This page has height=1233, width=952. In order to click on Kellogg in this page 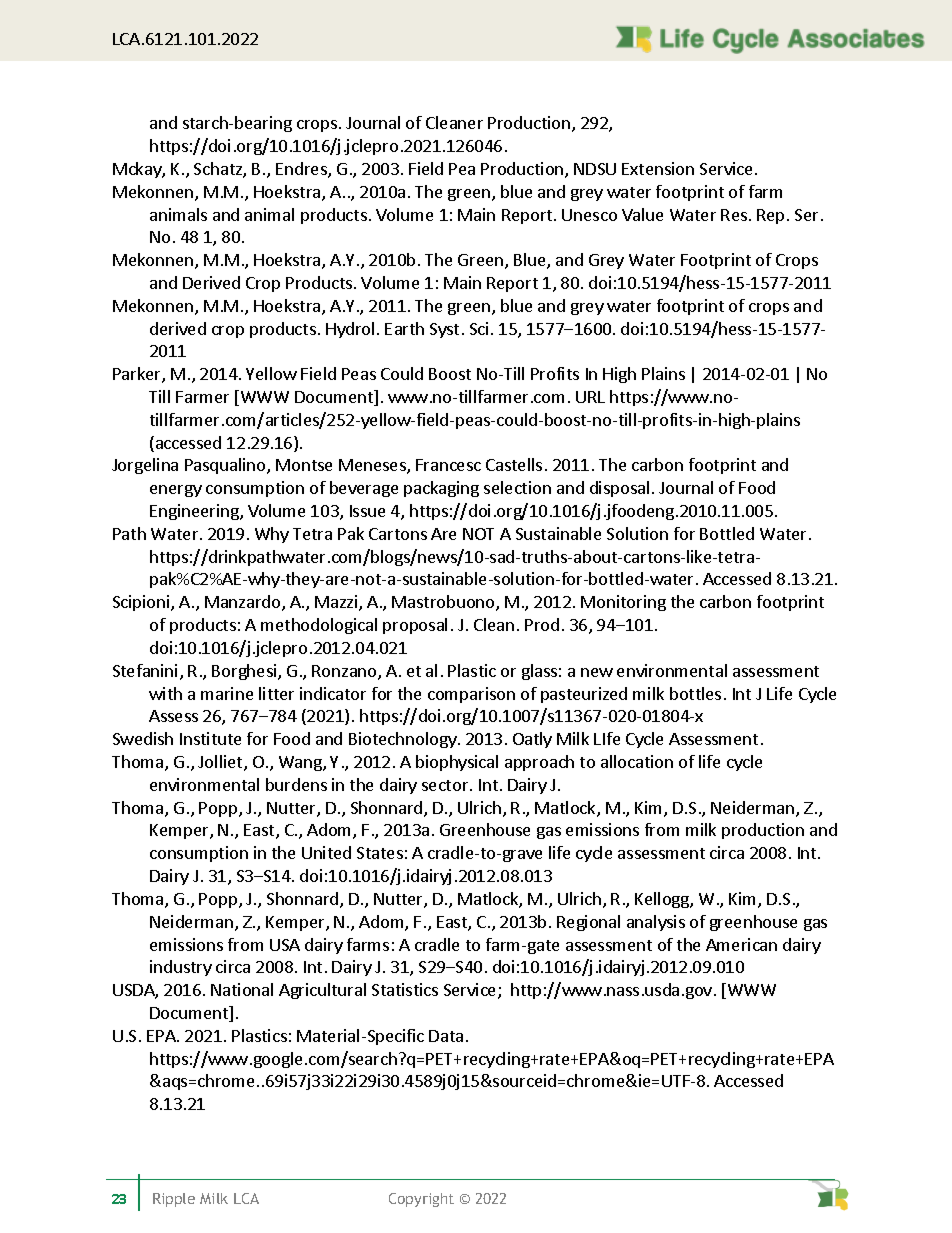, I will do `click(663, 900)`.
